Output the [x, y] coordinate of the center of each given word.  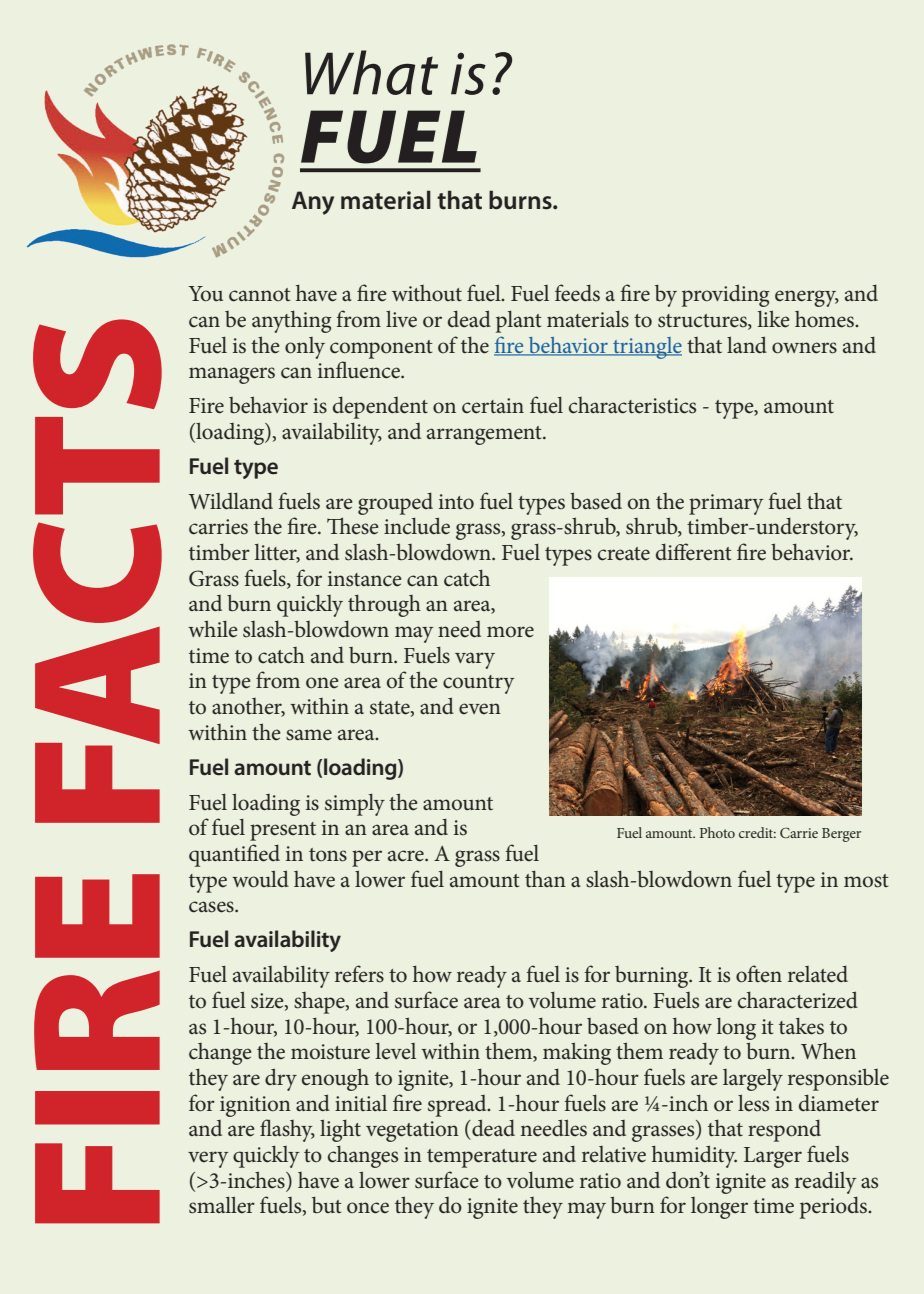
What [371, 72]
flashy [287, 1130]
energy [807, 298]
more [510, 632]
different [694, 552]
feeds [577, 293]
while [213, 629]
